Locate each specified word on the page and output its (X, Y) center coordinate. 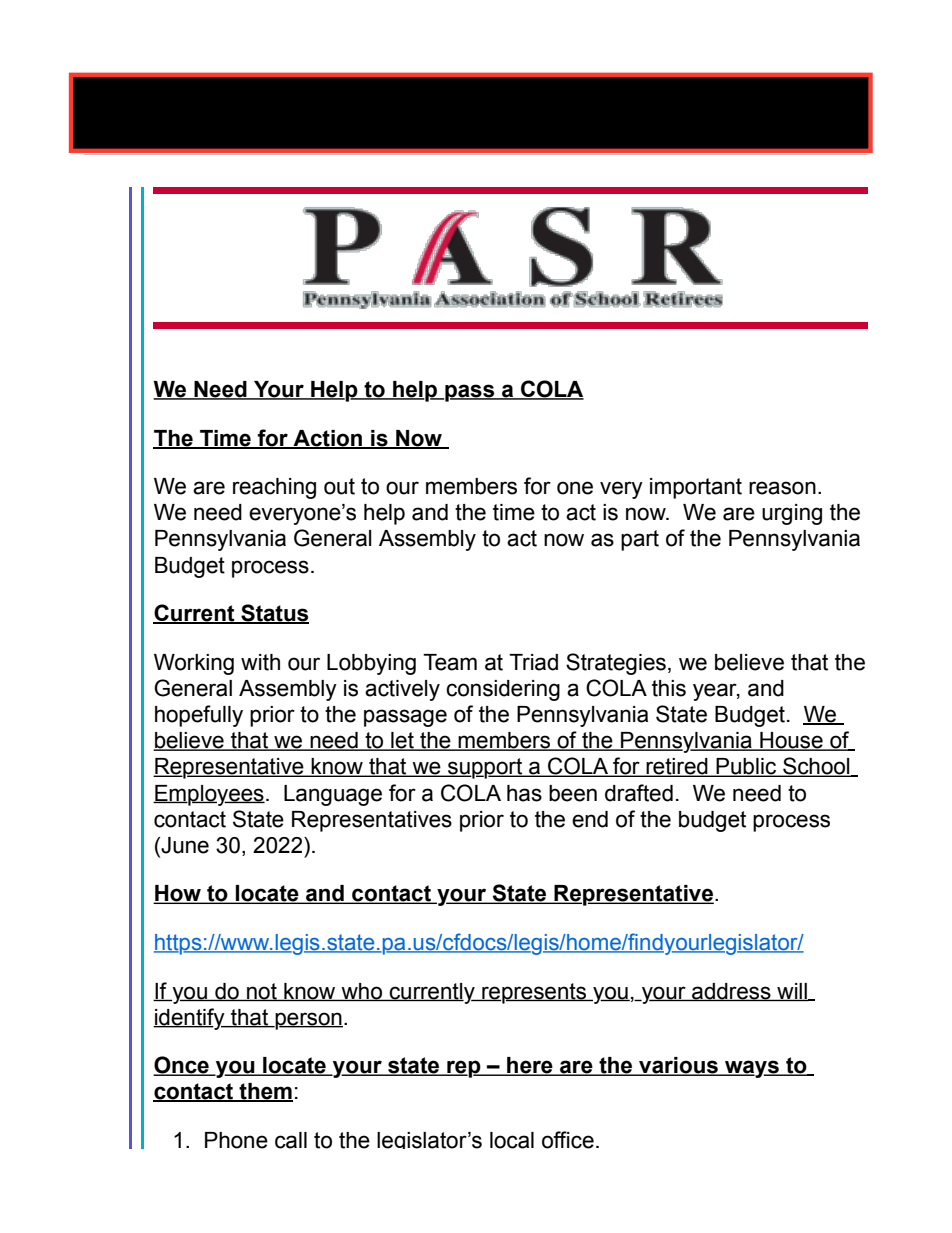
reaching (274, 488)
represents (534, 993)
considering (503, 690)
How (178, 894)
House (791, 741)
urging (792, 514)
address (731, 992)
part (640, 540)
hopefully (199, 716)
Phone (236, 1140)
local (512, 1140)
